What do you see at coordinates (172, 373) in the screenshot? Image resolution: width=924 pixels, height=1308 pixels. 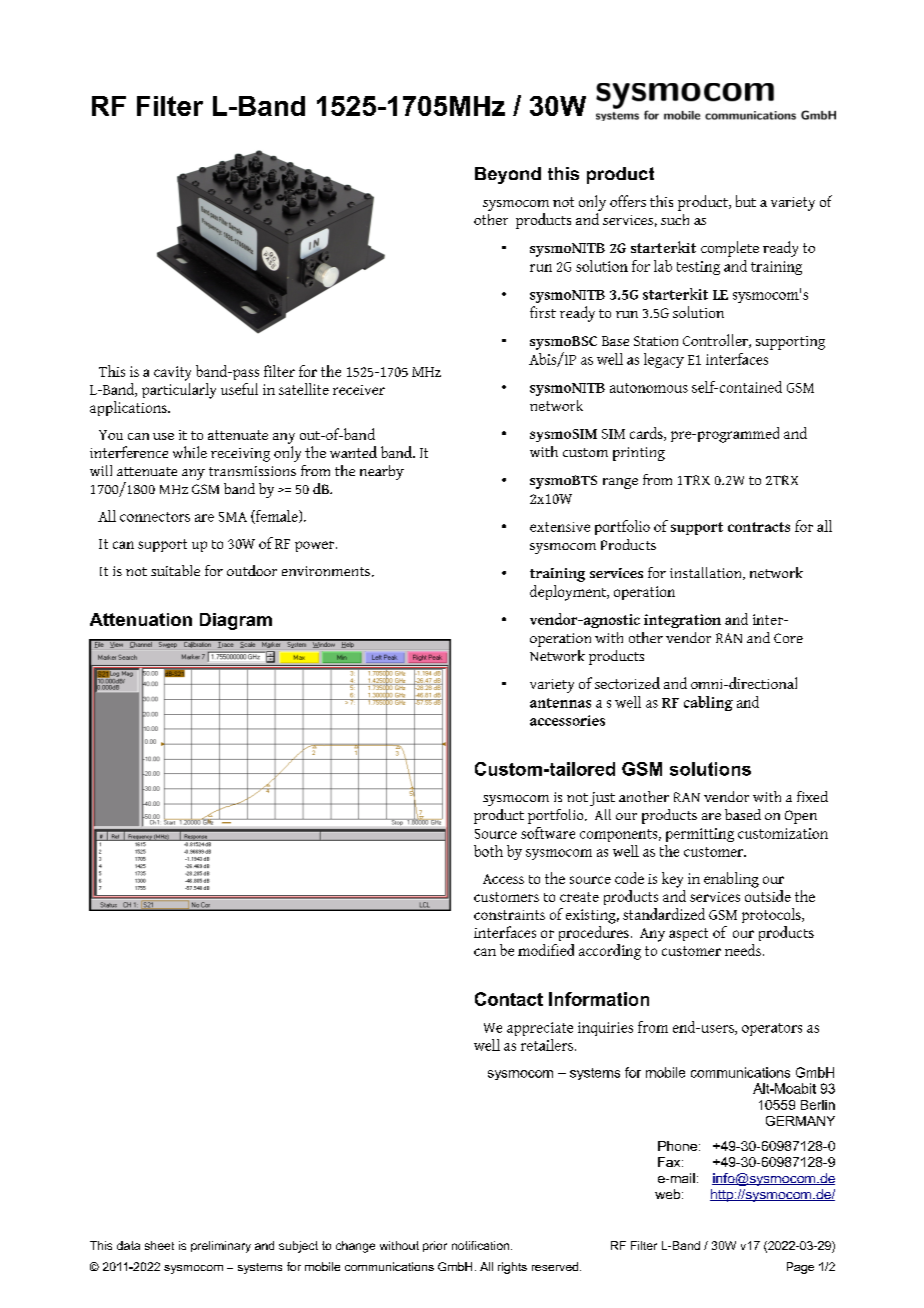 I see `cavity` at bounding box center [172, 373].
